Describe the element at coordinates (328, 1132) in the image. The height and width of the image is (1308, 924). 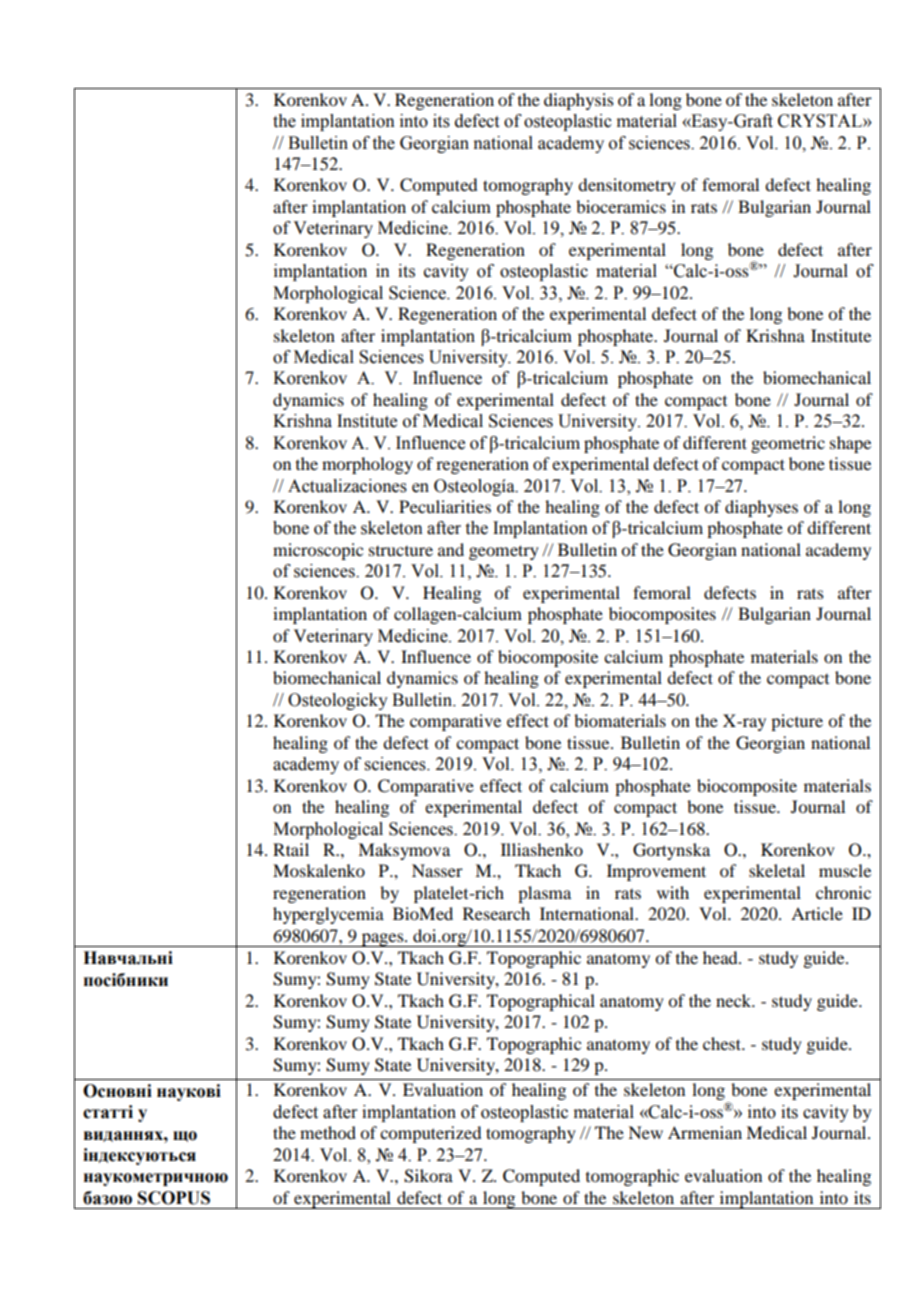
I see `method` at that location.
